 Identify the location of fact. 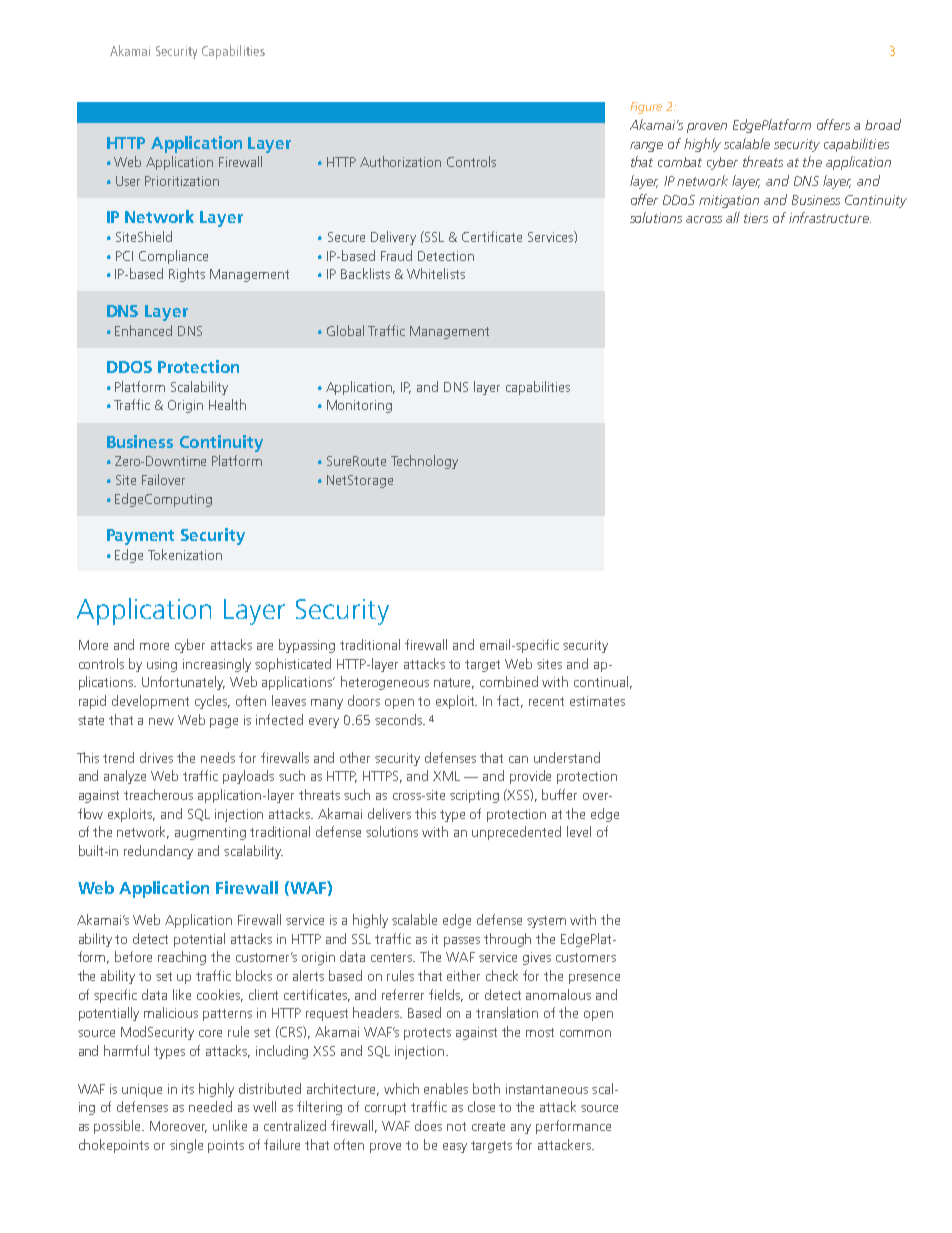
(510, 701).
